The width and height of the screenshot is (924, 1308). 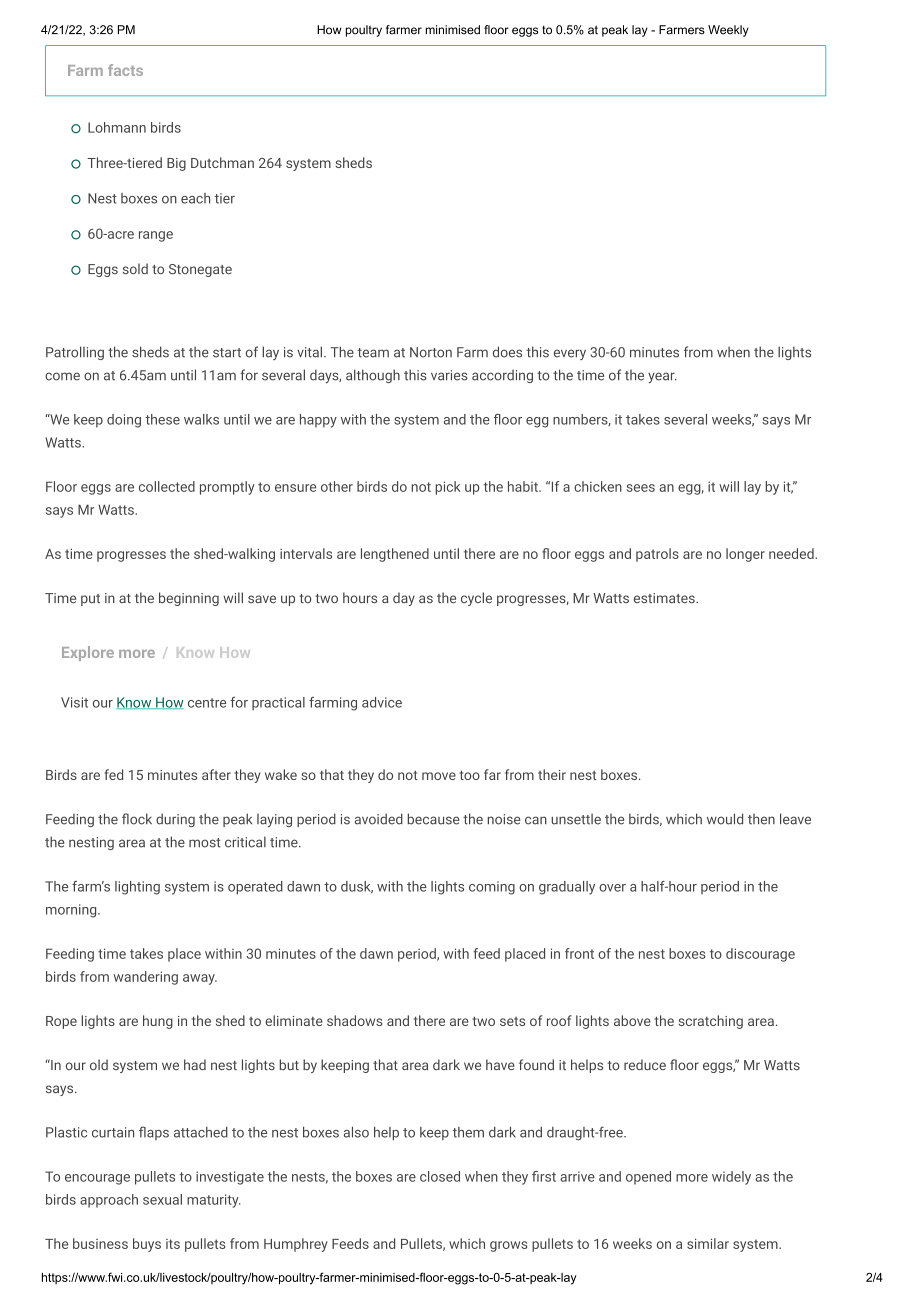 What do you see at coordinates (113, 774) in the screenshot?
I see `fed` at bounding box center [113, 774].
